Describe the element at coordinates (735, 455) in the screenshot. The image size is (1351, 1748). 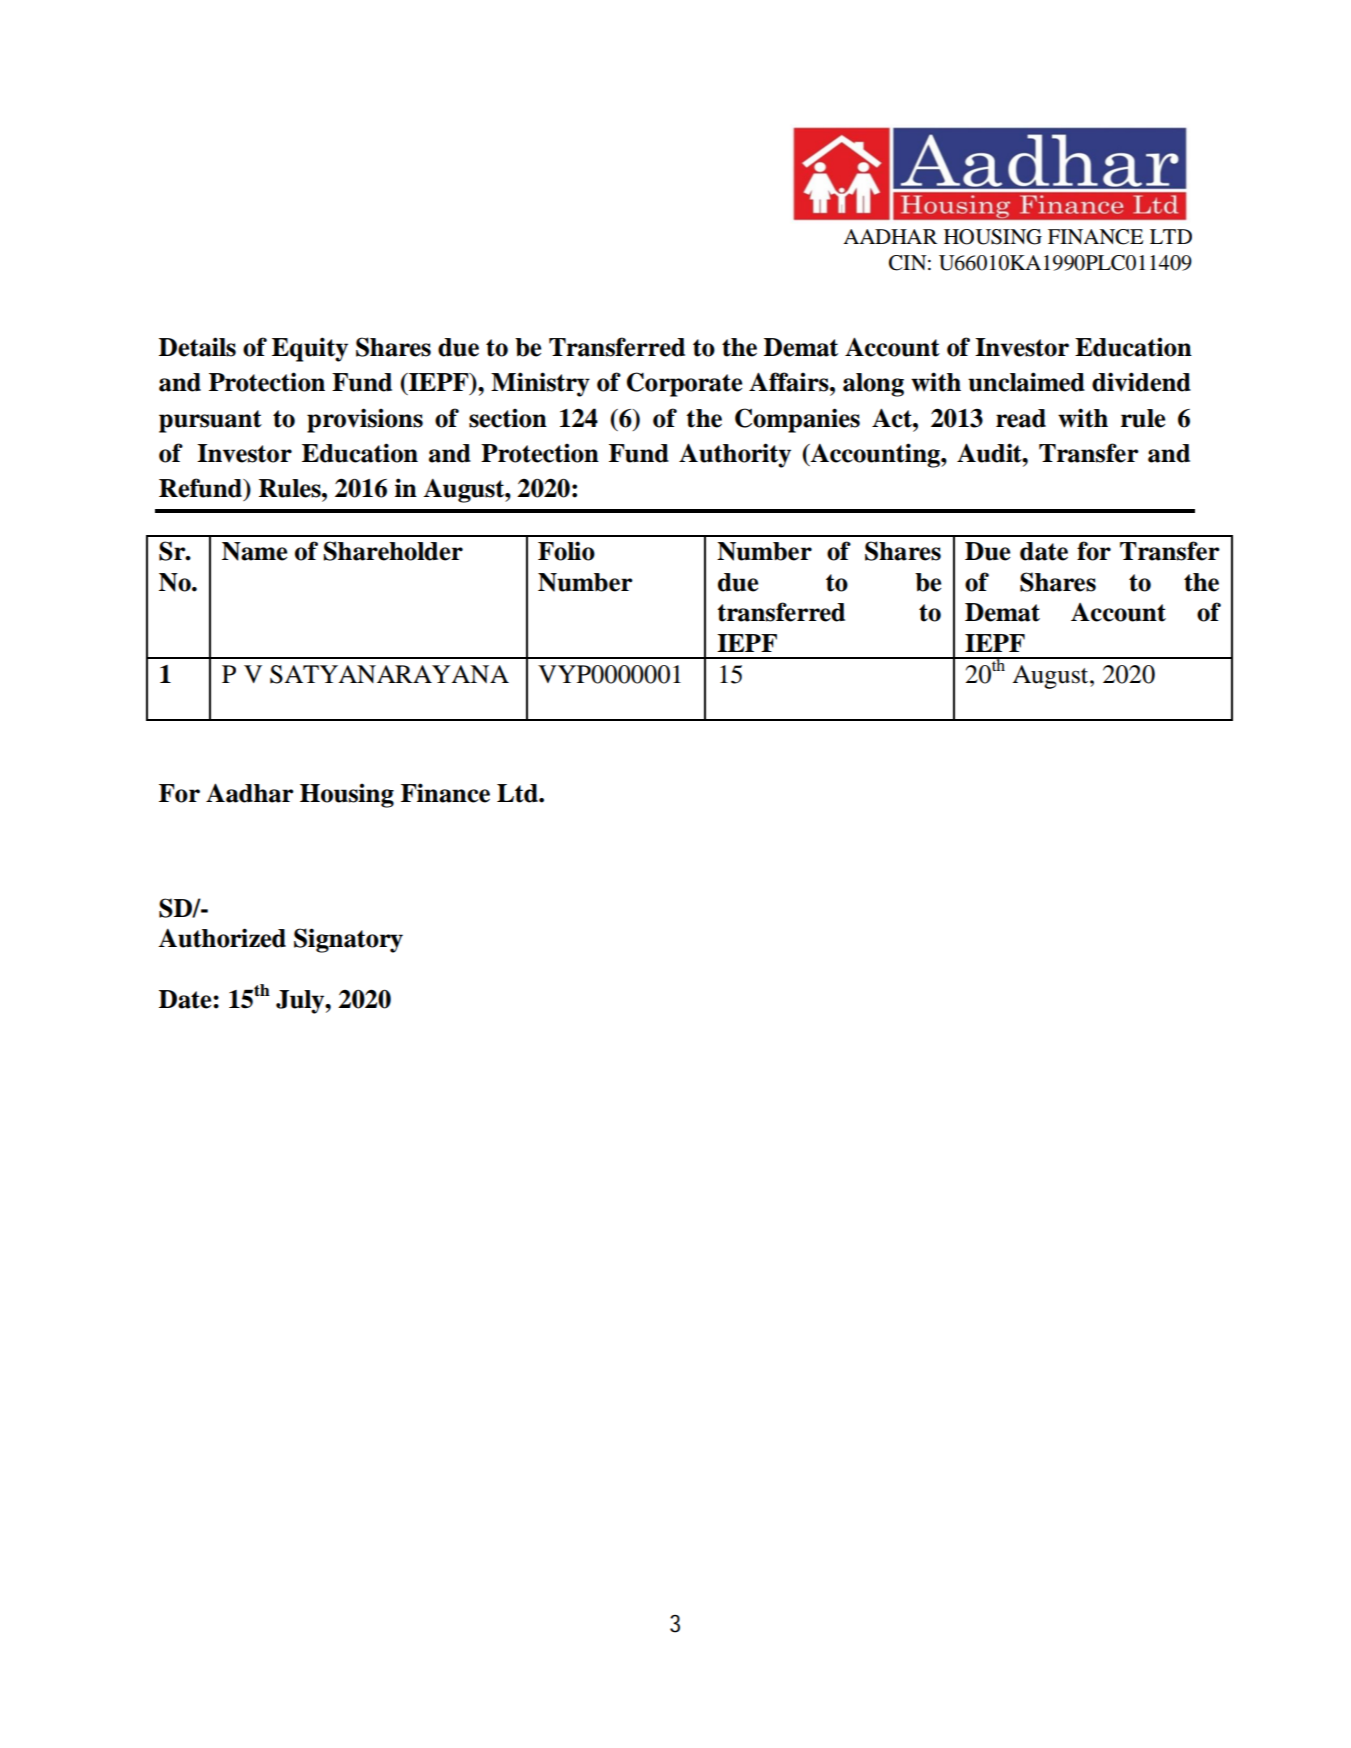
I see `Authority` at that location.
